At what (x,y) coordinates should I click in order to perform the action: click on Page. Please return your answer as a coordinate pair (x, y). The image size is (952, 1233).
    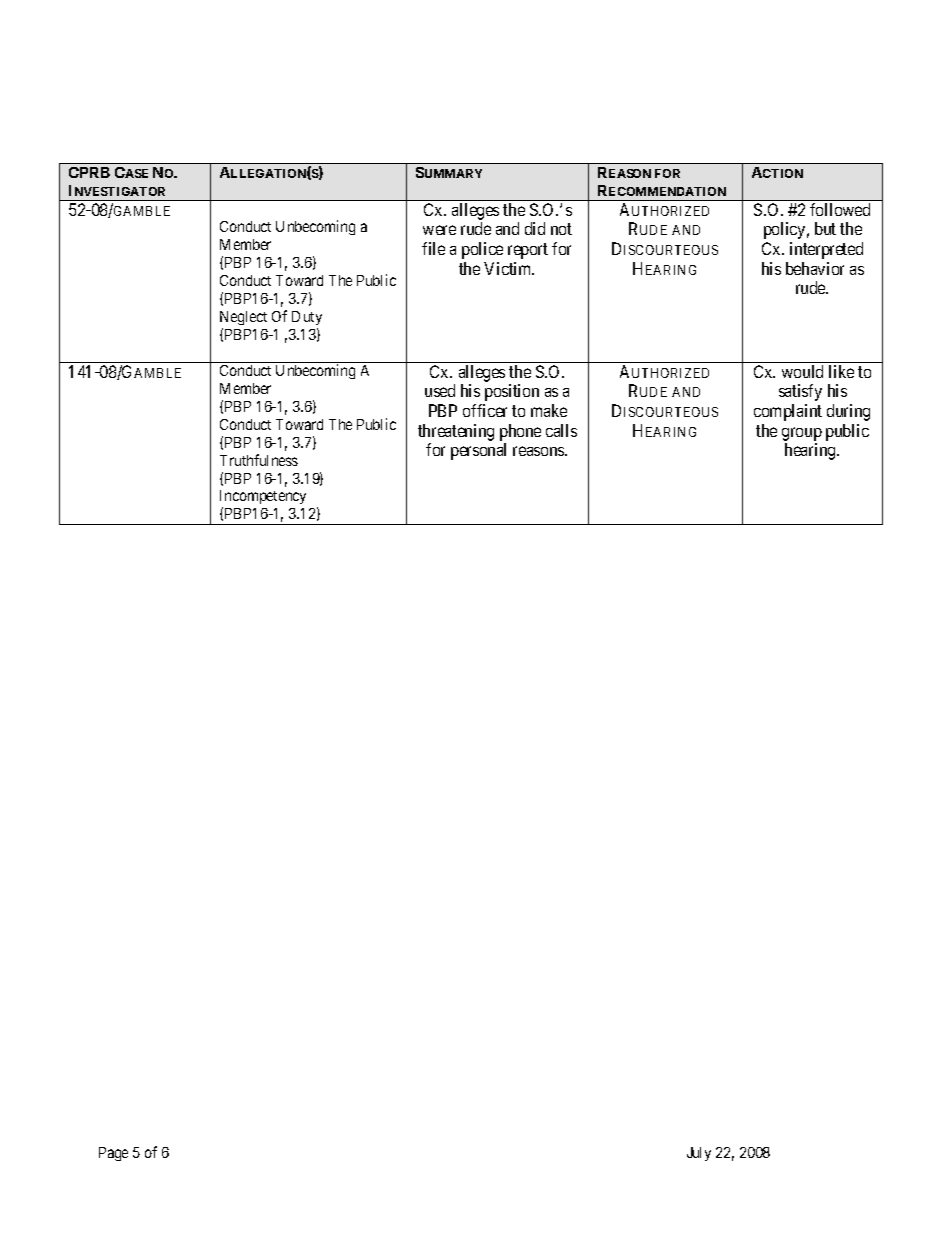
    Looking at the image, I should click on (113, 1154).
